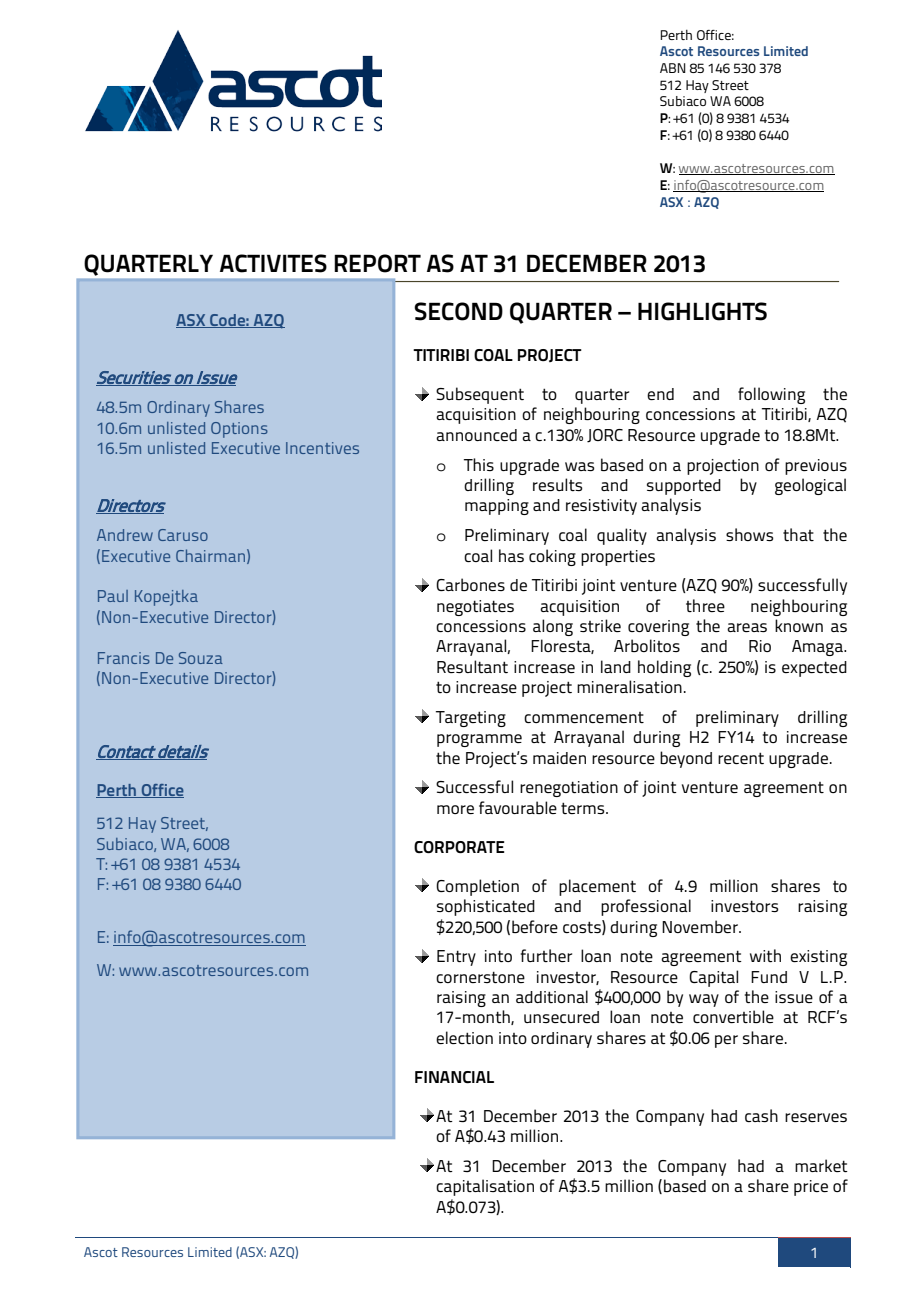 The width and height of the image is (924, 1309). I want to click on HIGHLIGHTS, so click(702, 311).
